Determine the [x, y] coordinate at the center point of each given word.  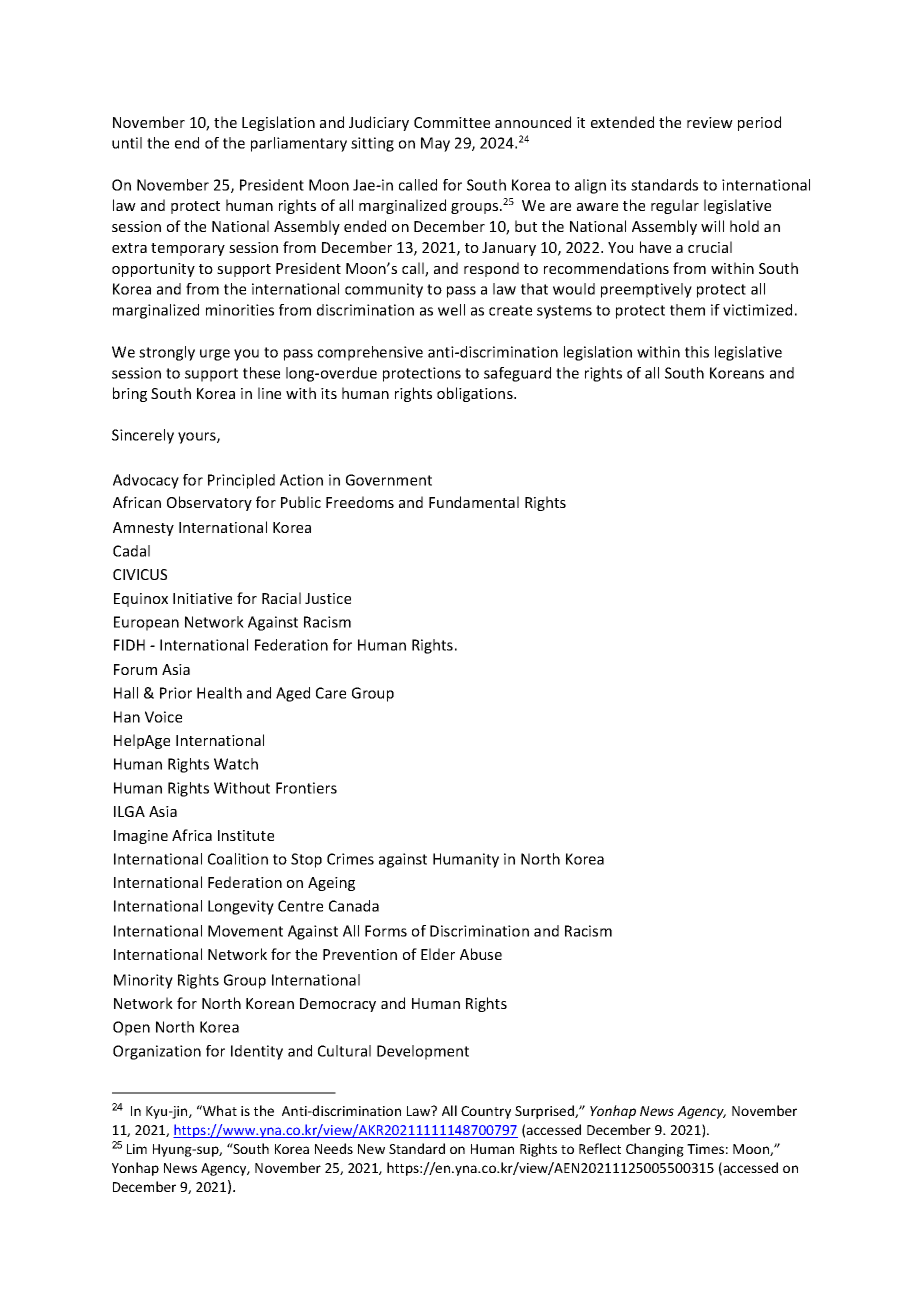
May [435, 144]
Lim [137, 1149]
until [127, 143]
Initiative [202, 598]
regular [675, 206]
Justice [328, 598]
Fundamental [474, 502]
